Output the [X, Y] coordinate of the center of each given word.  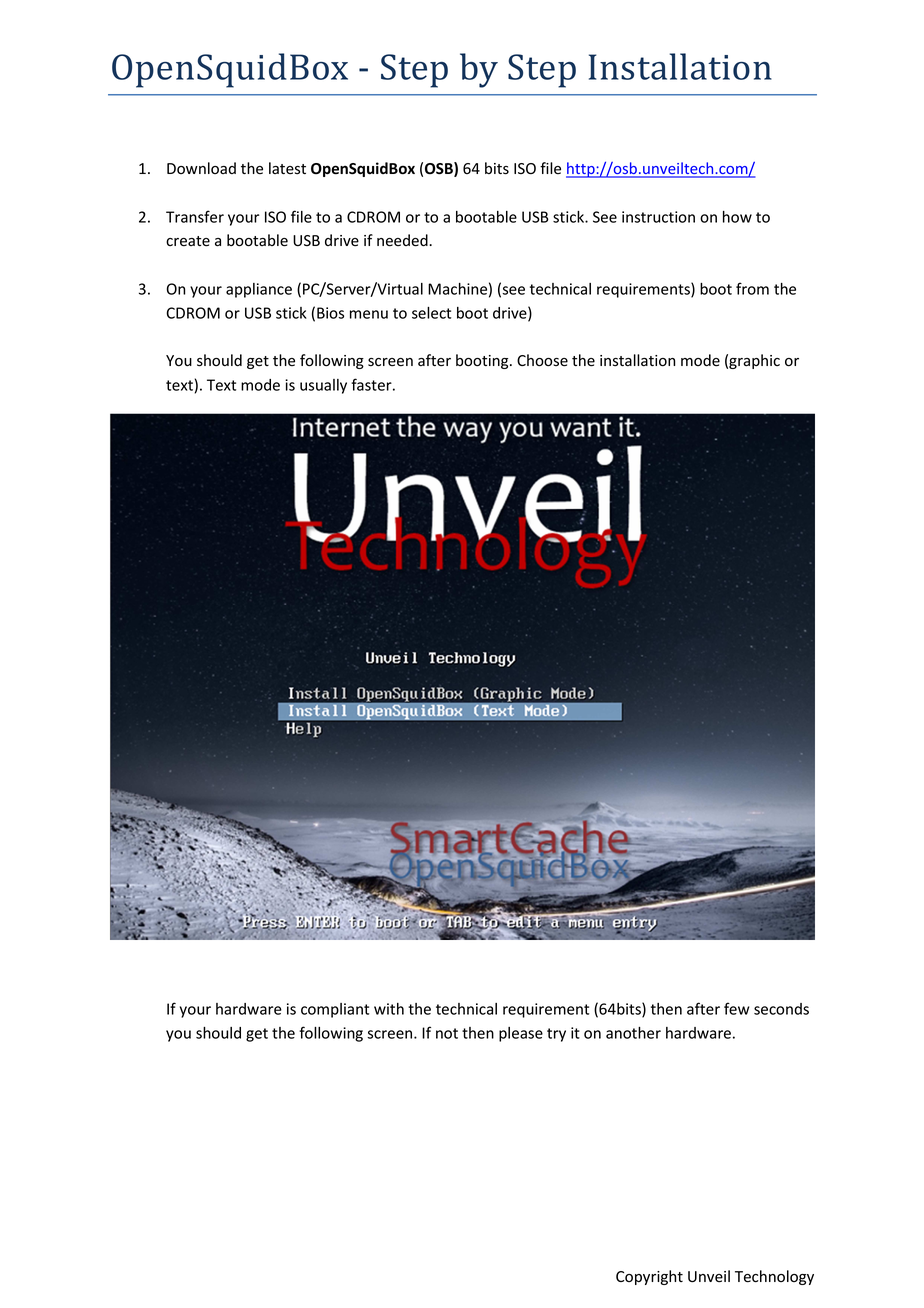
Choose [542, 360]
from [752, 288]
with [389, 1009]
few [736, 1008]
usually [323, 386]
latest [287, 168]
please [521, 1034]
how [737, 217]
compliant [335, 1010]
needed [403, 240]
